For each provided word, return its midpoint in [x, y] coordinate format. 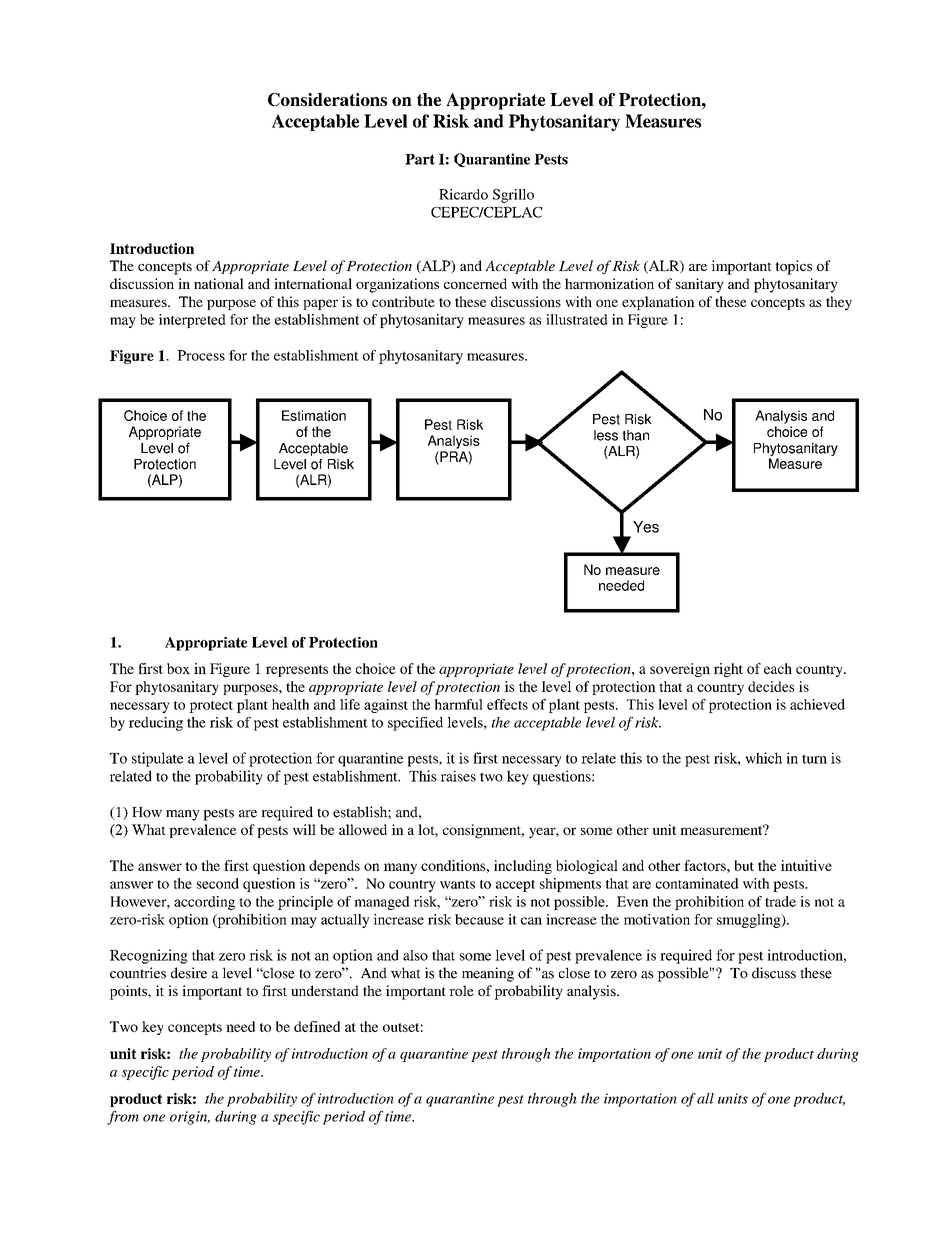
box [178, 668]
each [778, 668]
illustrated [577, 319]
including [523, 867]
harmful [458, 704]
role [461, 990]
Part [420, 159]
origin [190, 1118]
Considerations [327, 99]
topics [793, 267]
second [218, 883]
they [839, 303]
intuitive [806, 865]
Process [201, 355]
